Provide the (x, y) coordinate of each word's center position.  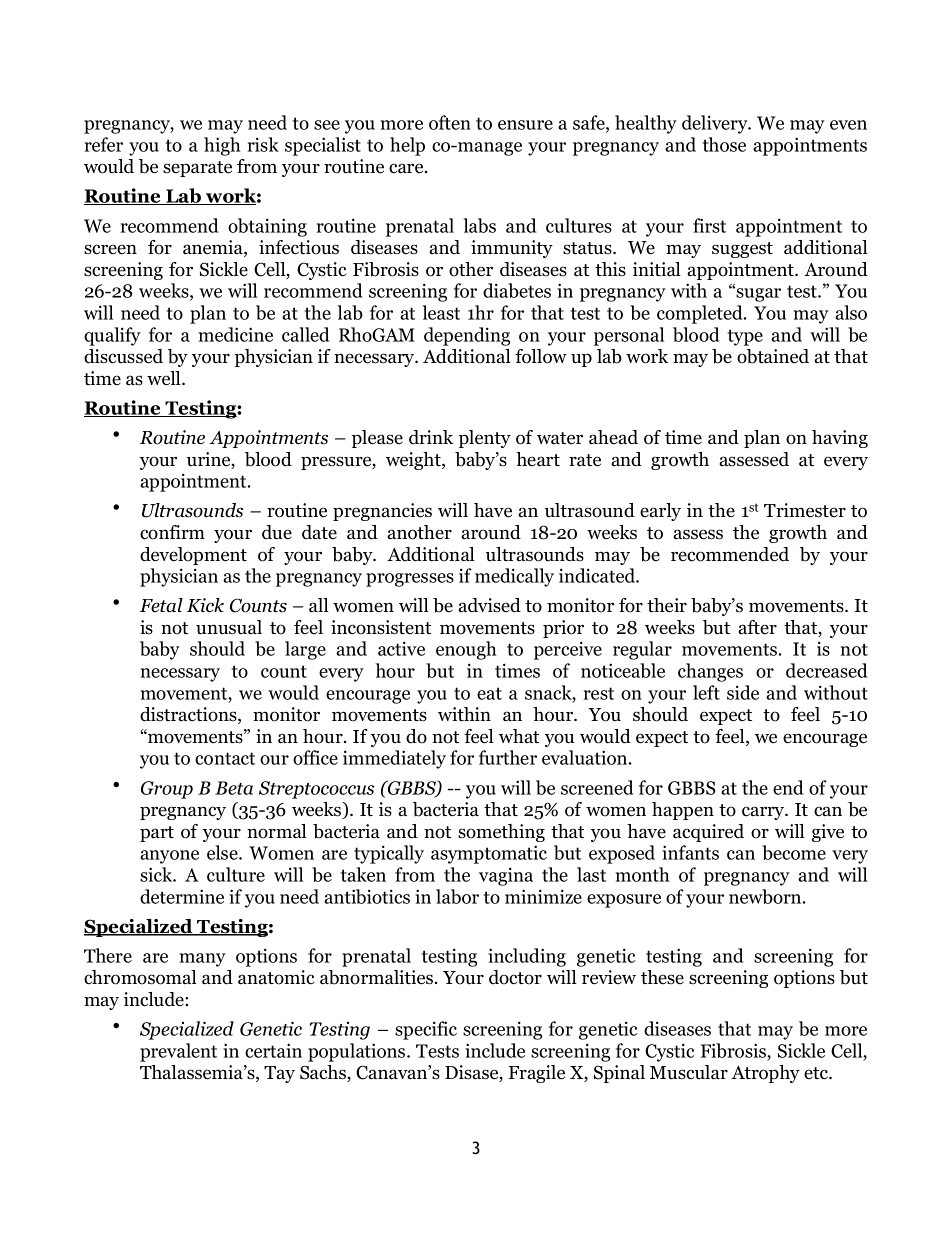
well (165, 378)
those (724, 144)
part (157, 834)
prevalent (178, 1052)
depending (467, 336)
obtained (773, 356)
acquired (708, 833)
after (757, 627)
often (450, 122)
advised (489, 605)
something (501, 833)
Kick (205, 605)
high (222, 146)
